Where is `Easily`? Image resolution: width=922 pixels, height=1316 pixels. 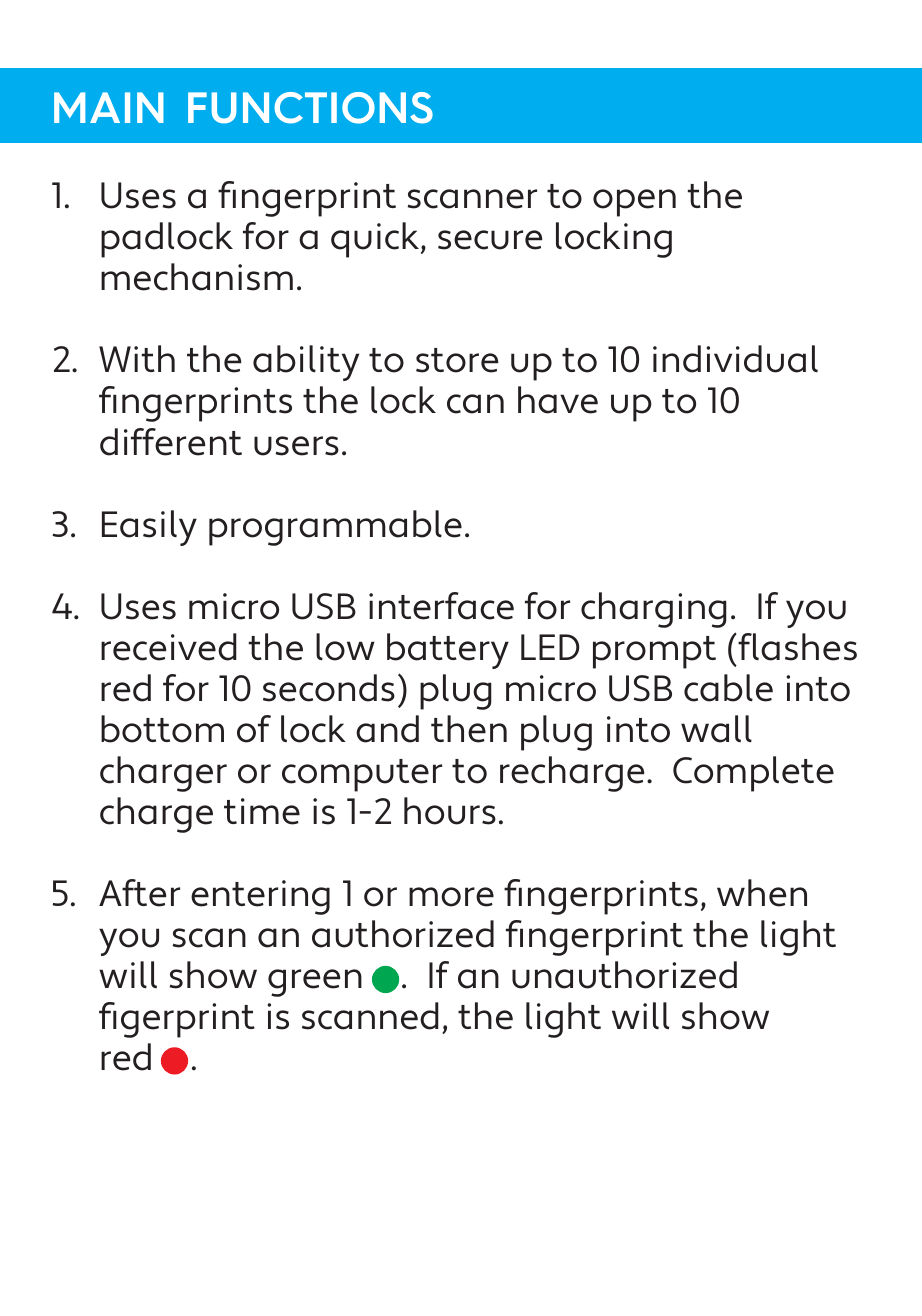
Easily is located at coordinates (149, 528).
